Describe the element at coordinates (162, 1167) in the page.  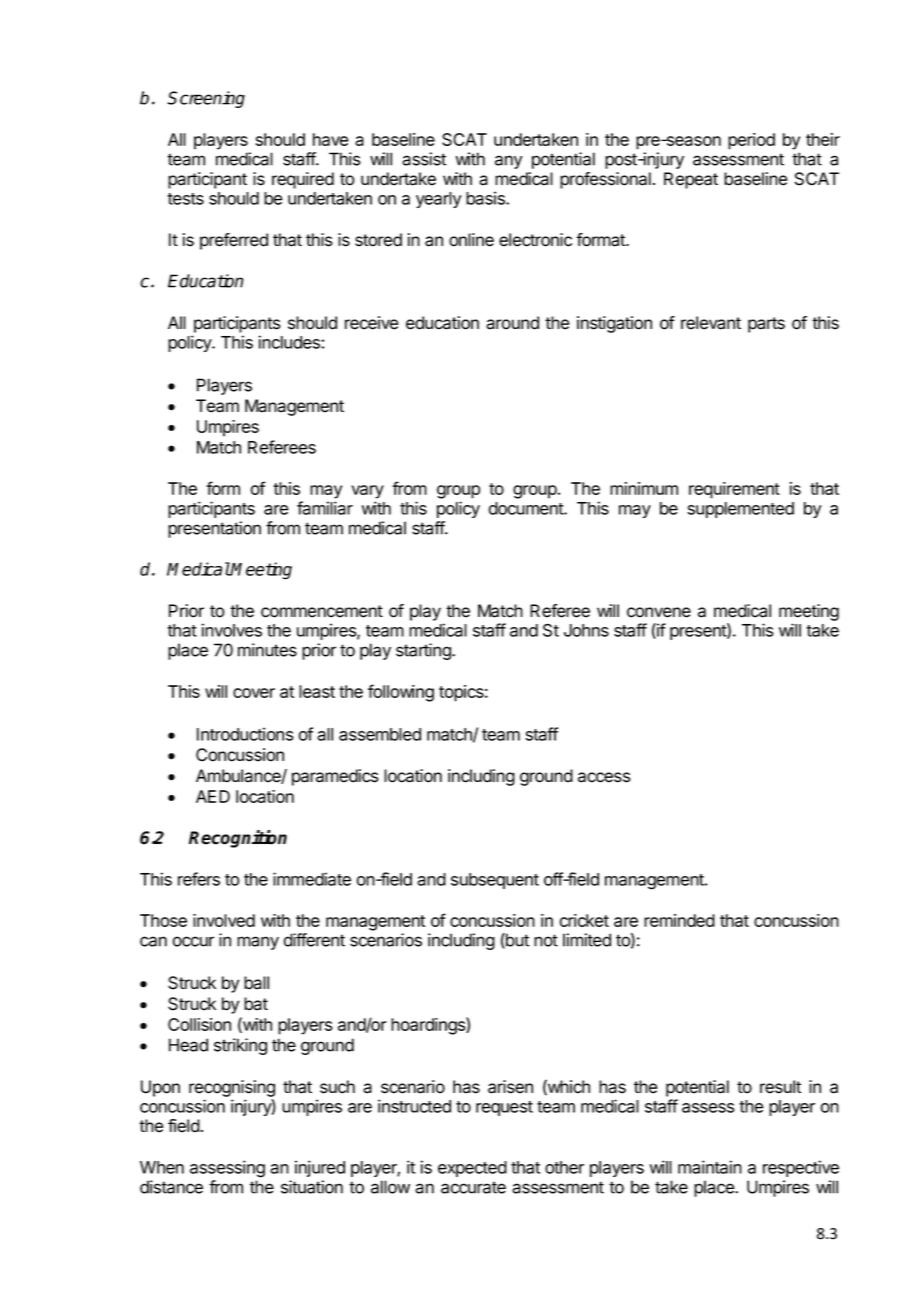
I see `When` at that location.
